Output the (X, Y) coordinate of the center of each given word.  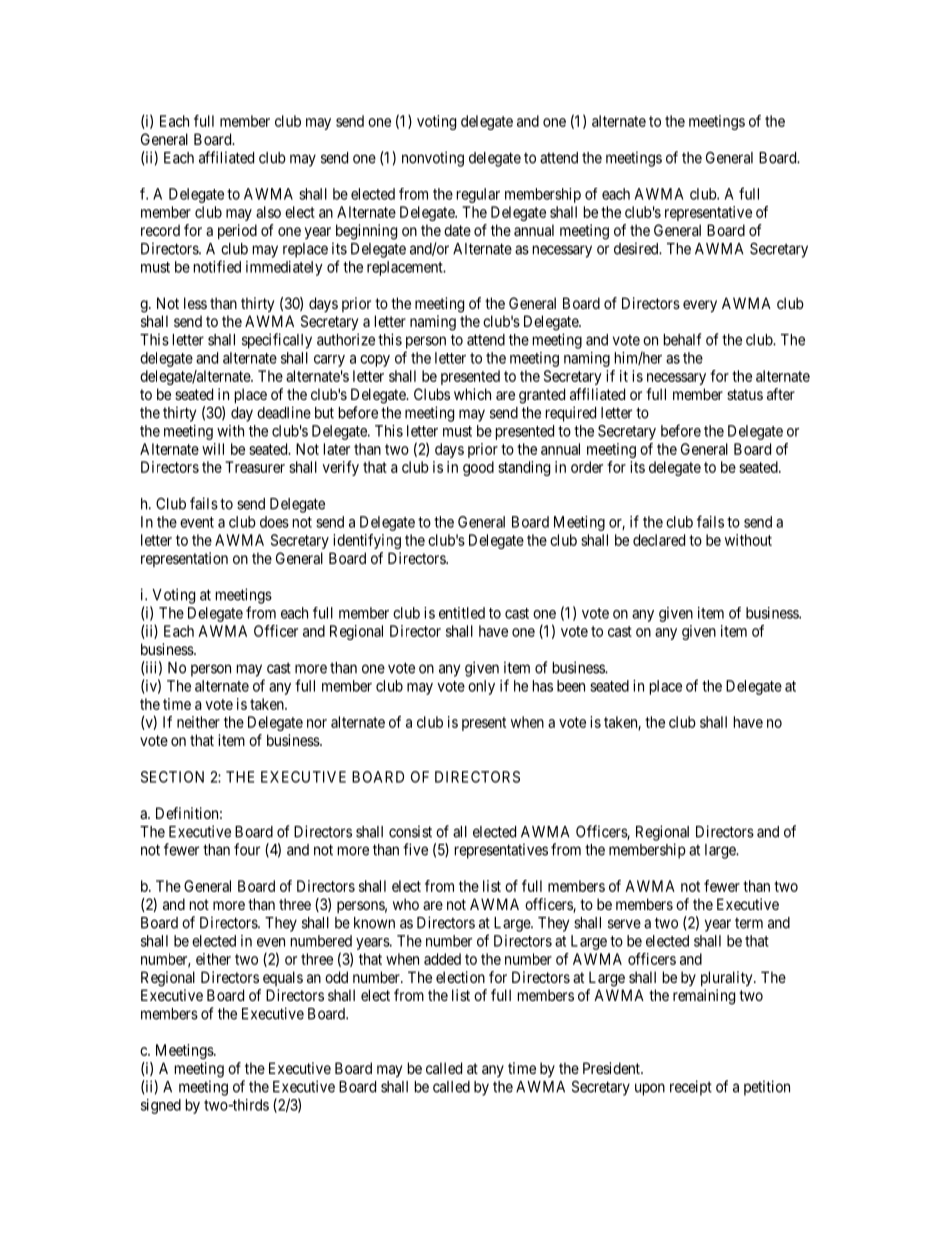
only (481, 687)
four (247, 849)
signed (161, 1106)
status (745, 394)
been (571, 686)
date (457, 230)
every (700, 306)
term (749, 923)
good (478, 468)
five (415, 849)
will (213, 449)
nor (317, 723)
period (237, 231)
